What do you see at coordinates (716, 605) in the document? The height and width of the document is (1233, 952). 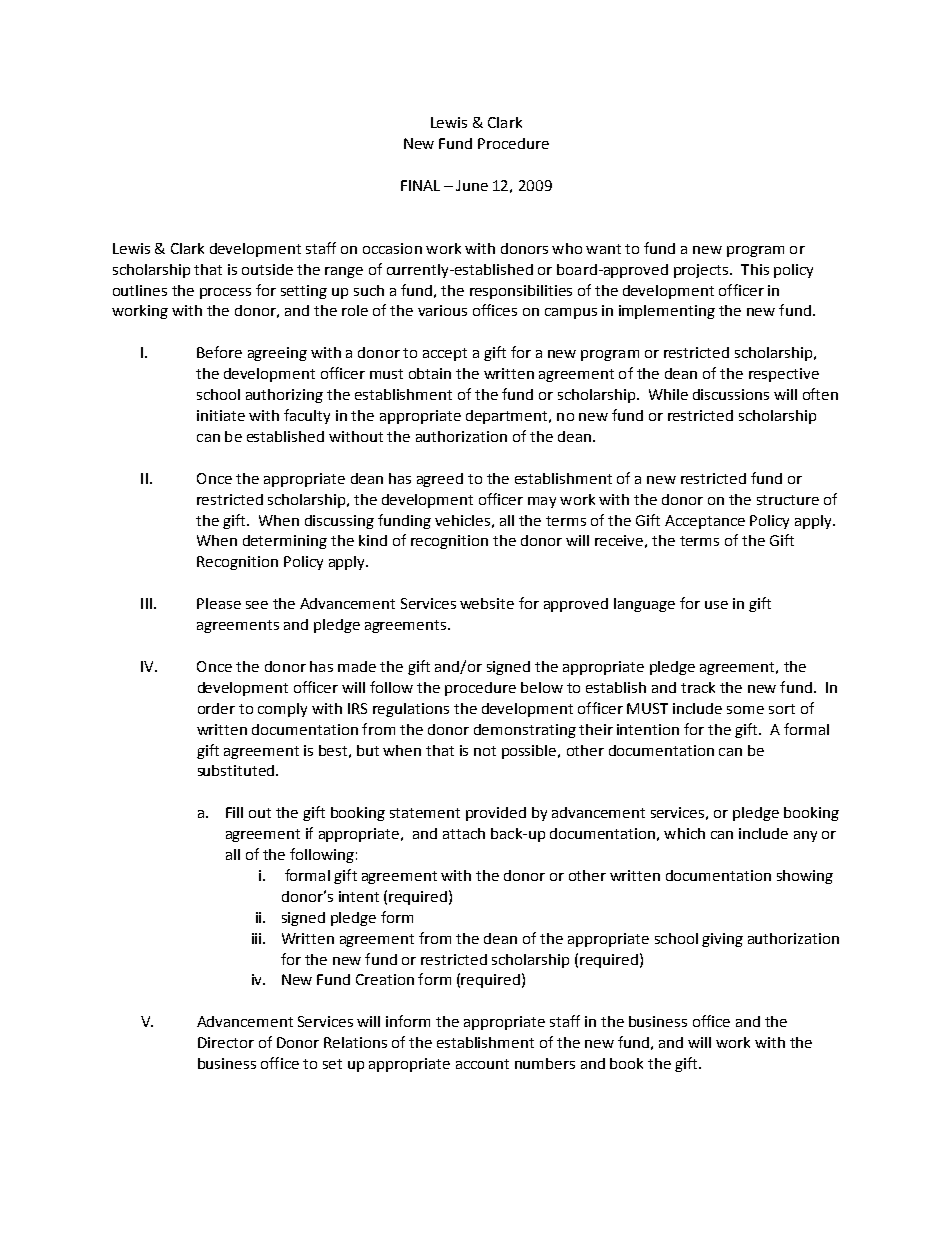 I see `use` at bounding box center [716, 605].
